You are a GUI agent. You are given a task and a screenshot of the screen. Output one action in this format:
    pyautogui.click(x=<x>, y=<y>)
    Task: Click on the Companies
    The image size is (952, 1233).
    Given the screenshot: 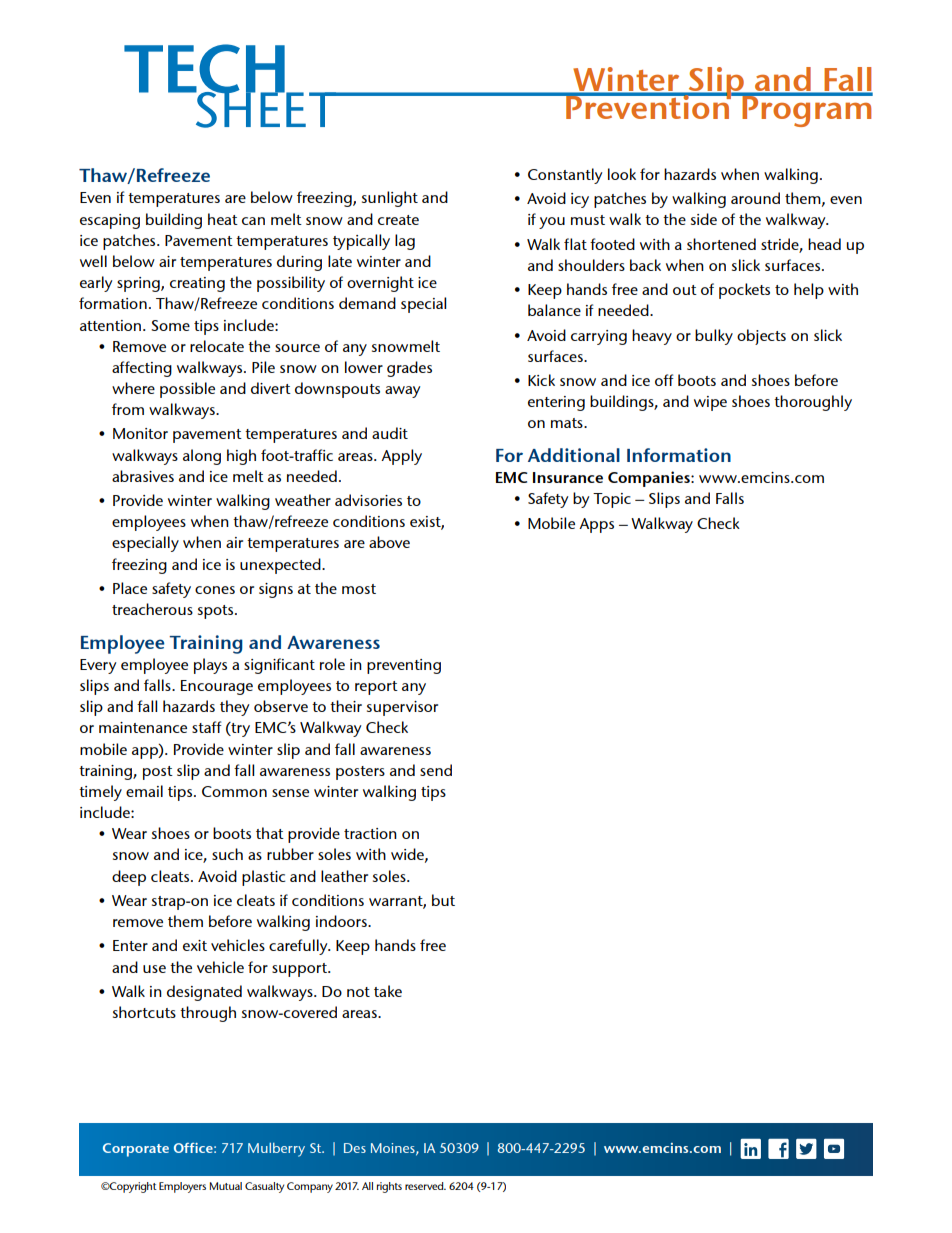 What is the action you would take?
    pyautogui.click(x=650, y=479)
